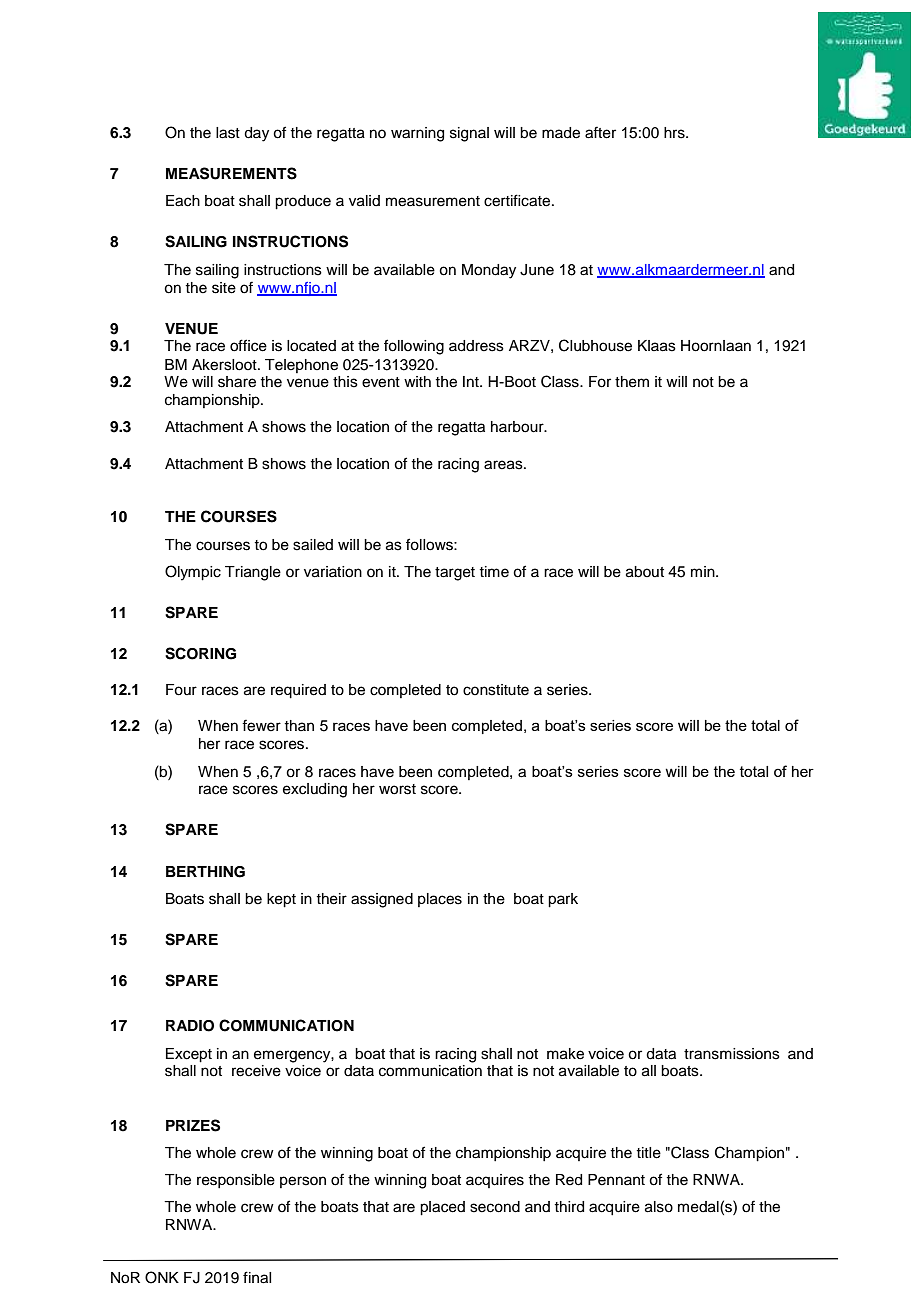 The image size is (924, 1308). I want to click on Int, so click(472, 381).
